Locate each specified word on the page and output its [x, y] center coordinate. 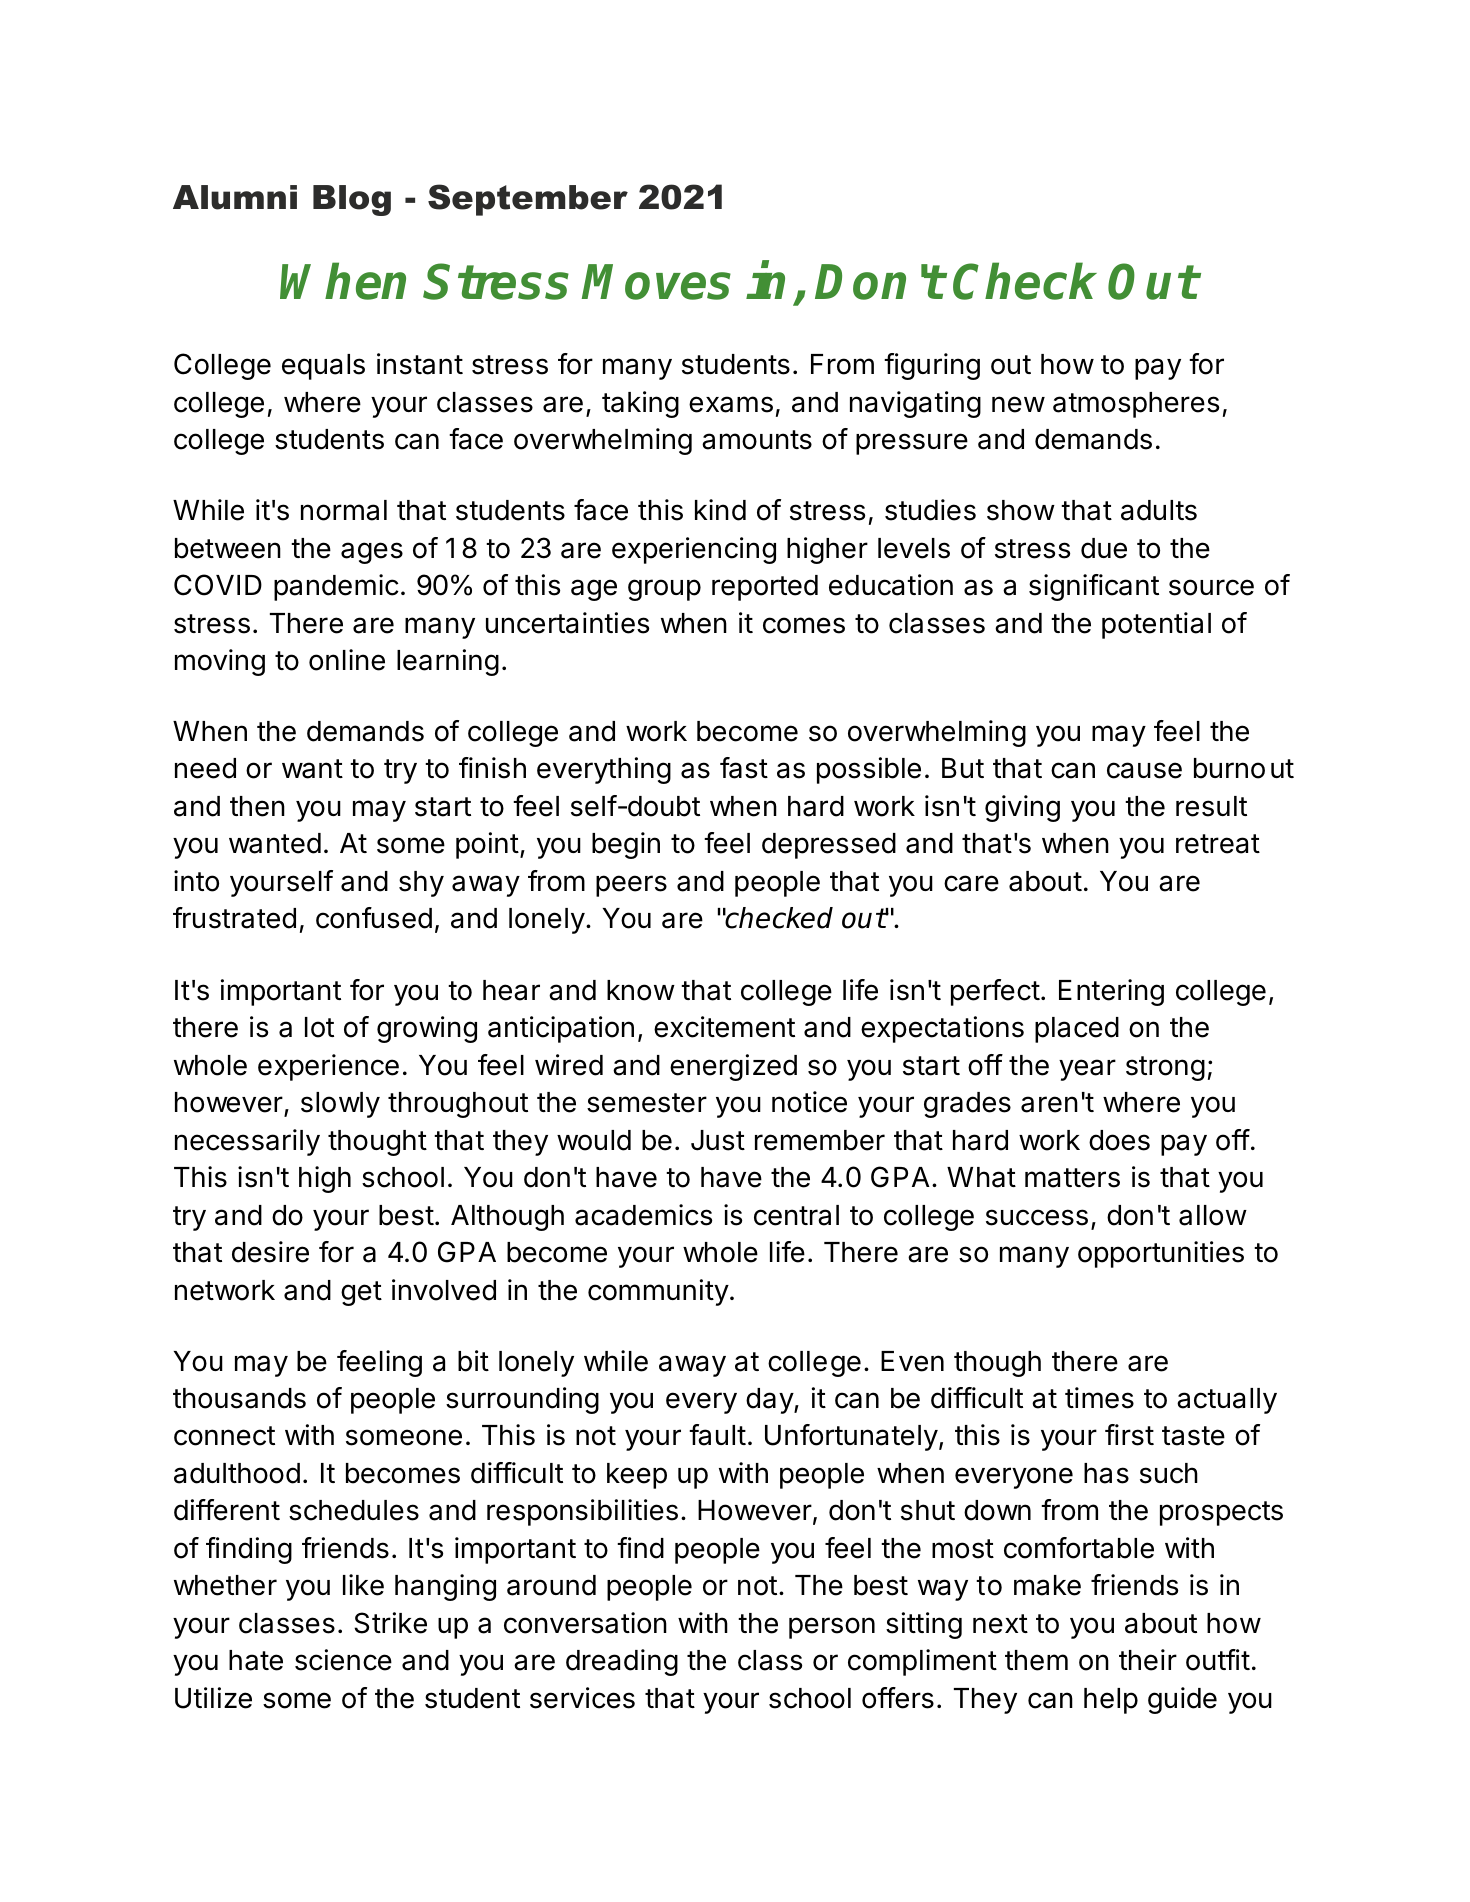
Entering [1111, 992]
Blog [352, 200]
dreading [622, 1662]
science [343, 1660]
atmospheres [1136, 405]
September [528, 200]
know [641, 990]
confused [374, 918]
